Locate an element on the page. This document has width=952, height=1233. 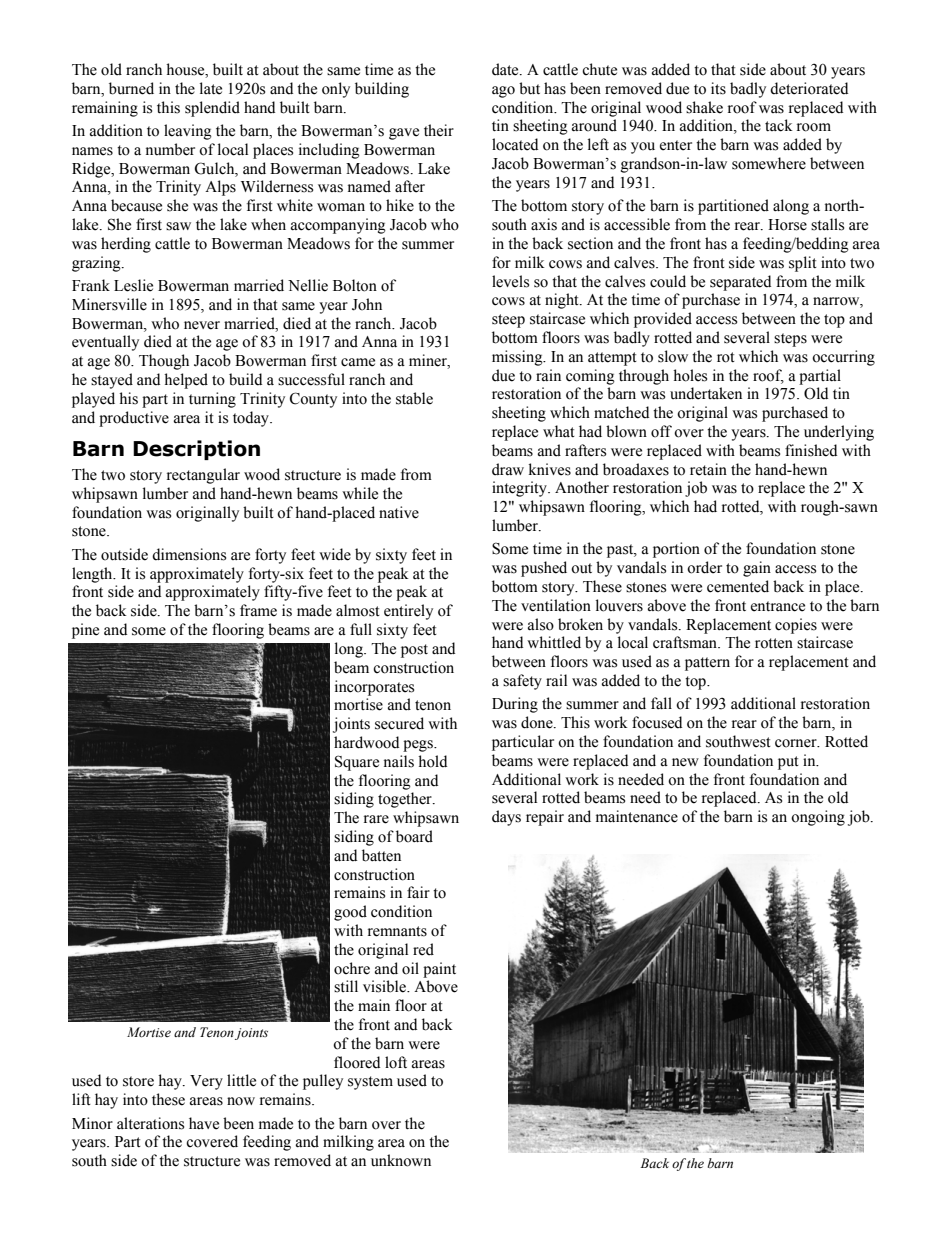
ongoing is located at coordinates (818, 818).
